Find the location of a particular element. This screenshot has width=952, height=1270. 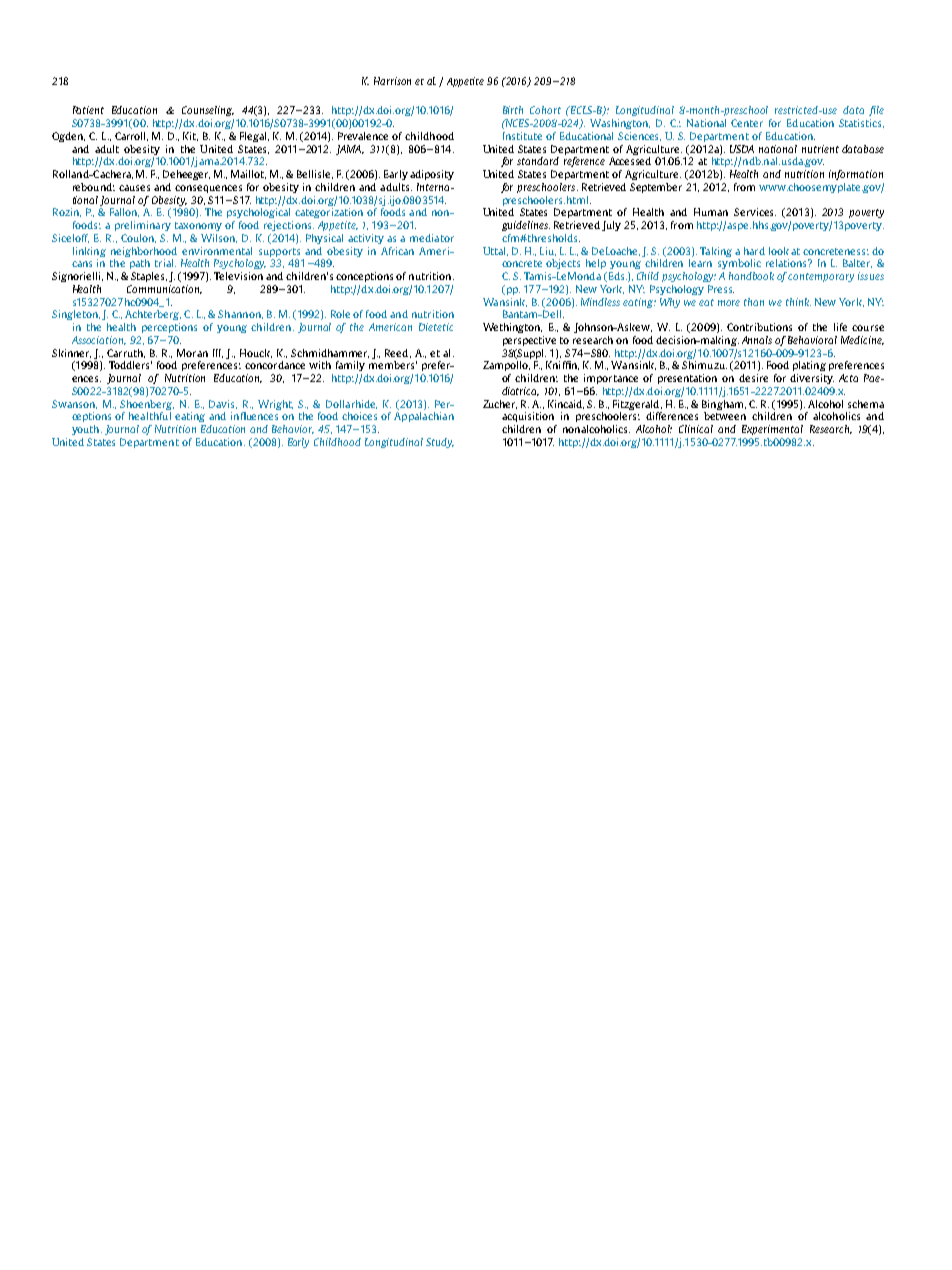

Counseling is located at coordinates (208, 111).
